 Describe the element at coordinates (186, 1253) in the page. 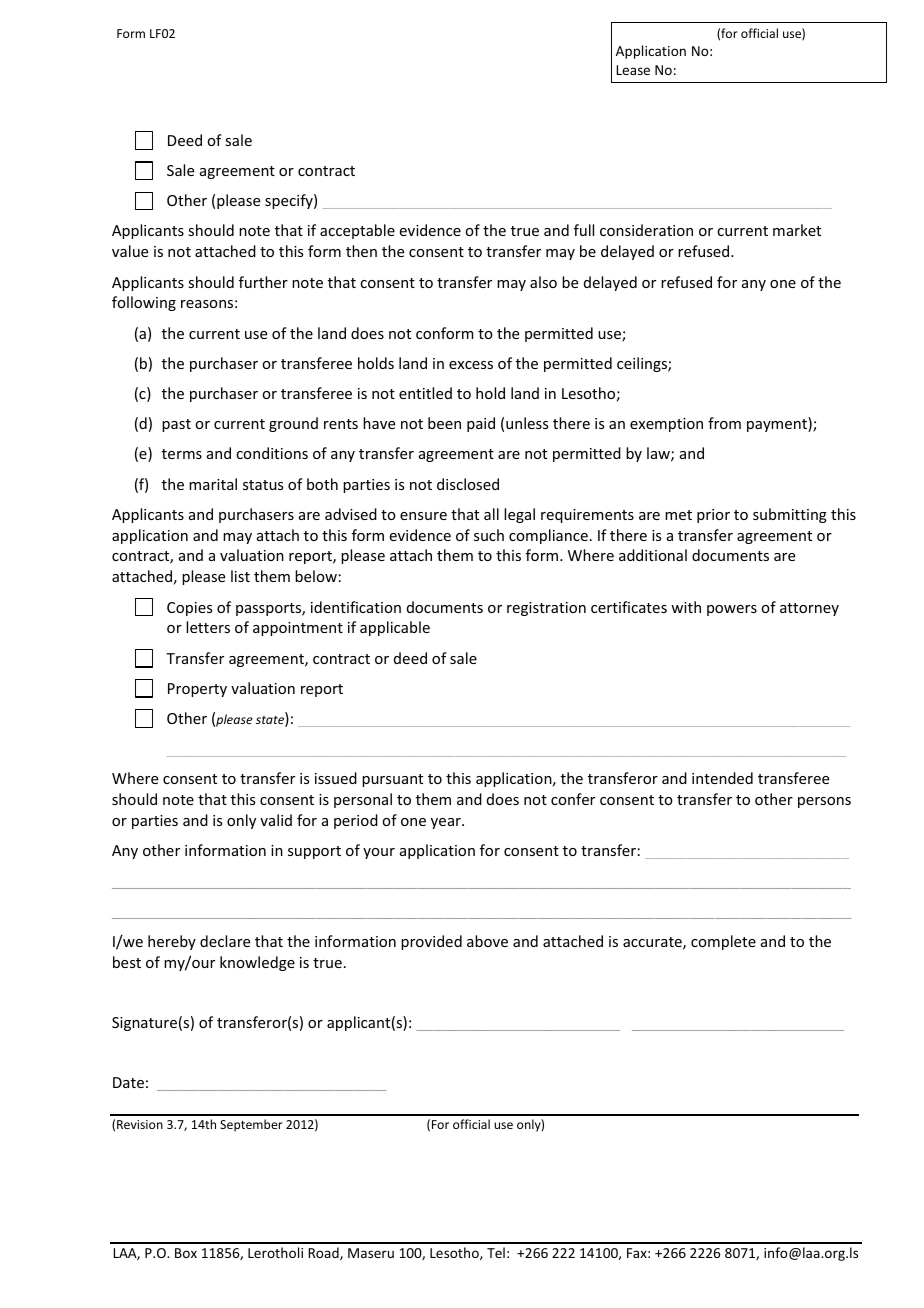

I see `Box` at that location.
